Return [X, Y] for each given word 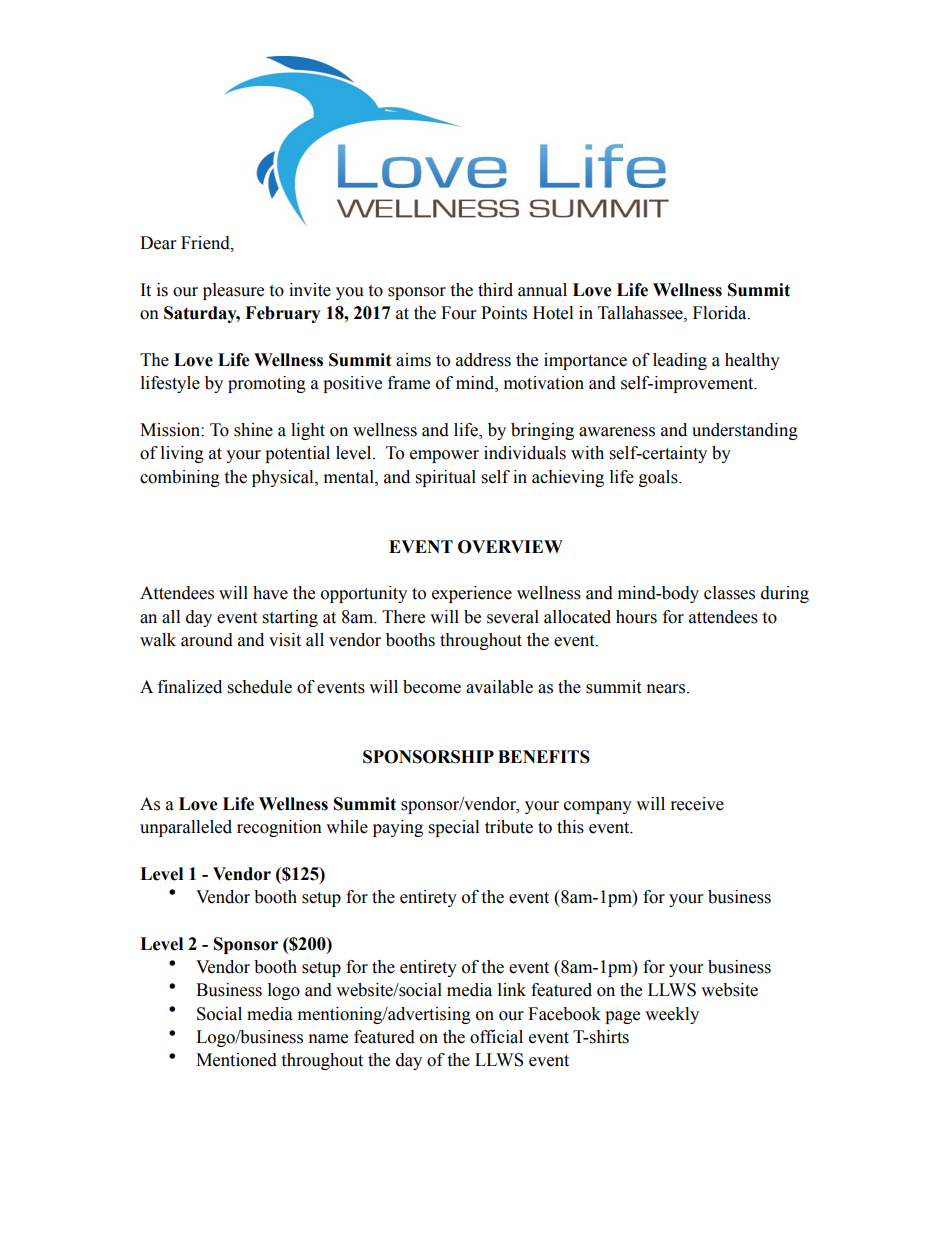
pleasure [233, 291]
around [207, 640]
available [499, 687]
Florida [721, 313]
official [496, 1037]
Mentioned [236, 1060]
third [495, 290]
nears [667, 689]
